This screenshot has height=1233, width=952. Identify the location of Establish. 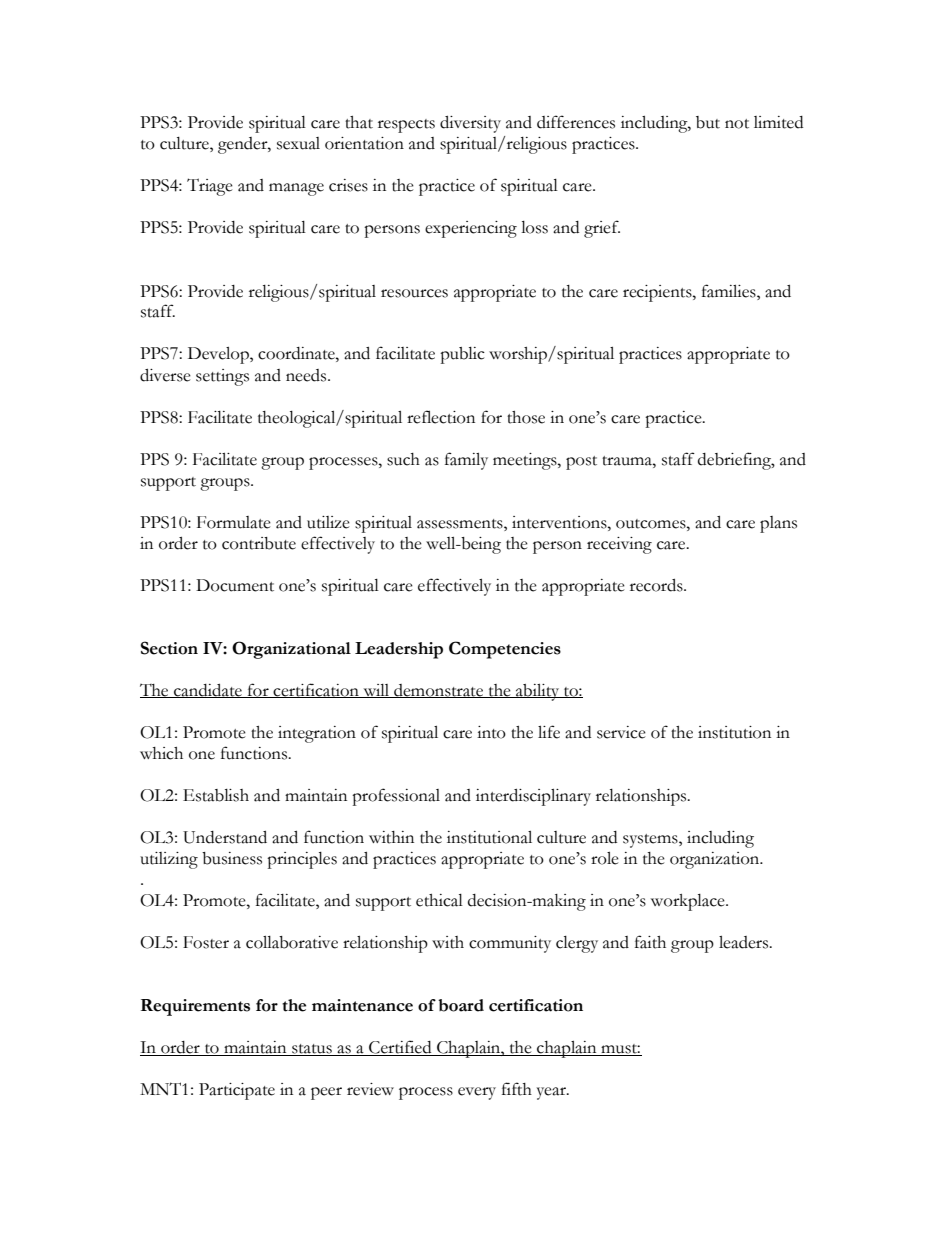
(216, 795).
